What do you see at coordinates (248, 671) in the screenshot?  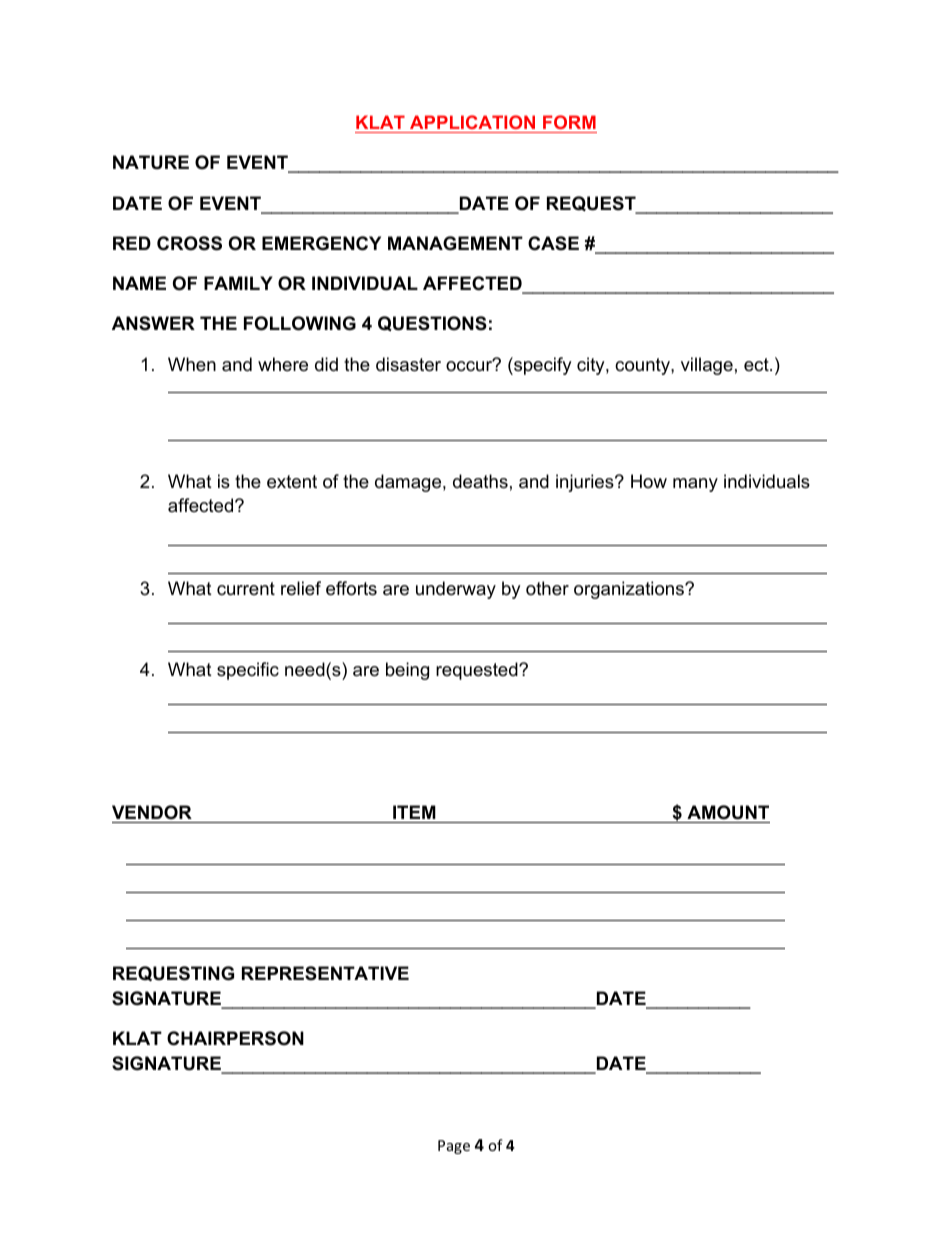 I see `specific` at bounding box center [248, 671].
